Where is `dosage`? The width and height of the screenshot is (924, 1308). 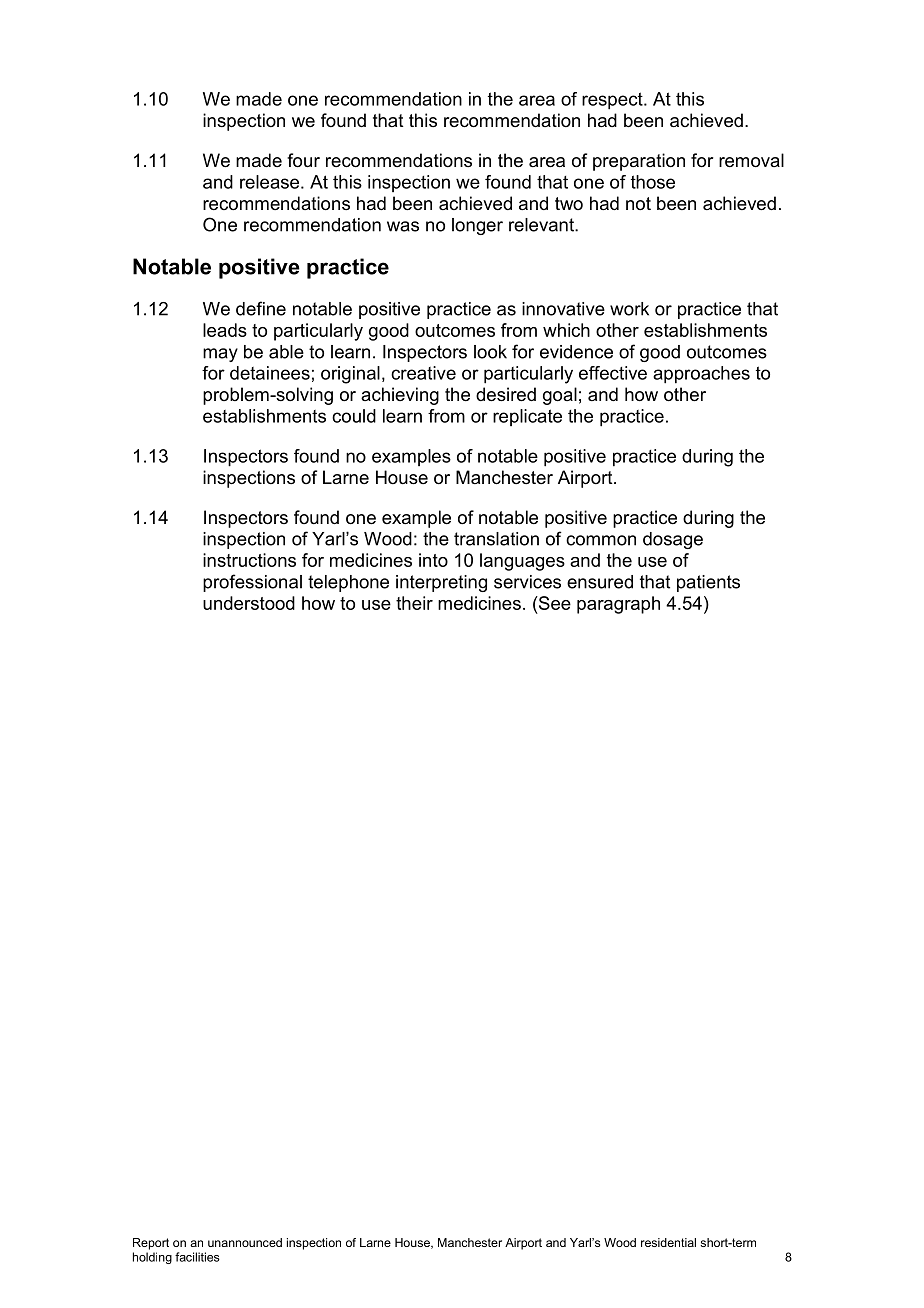 dosage is located at coordinates (673, 540).
